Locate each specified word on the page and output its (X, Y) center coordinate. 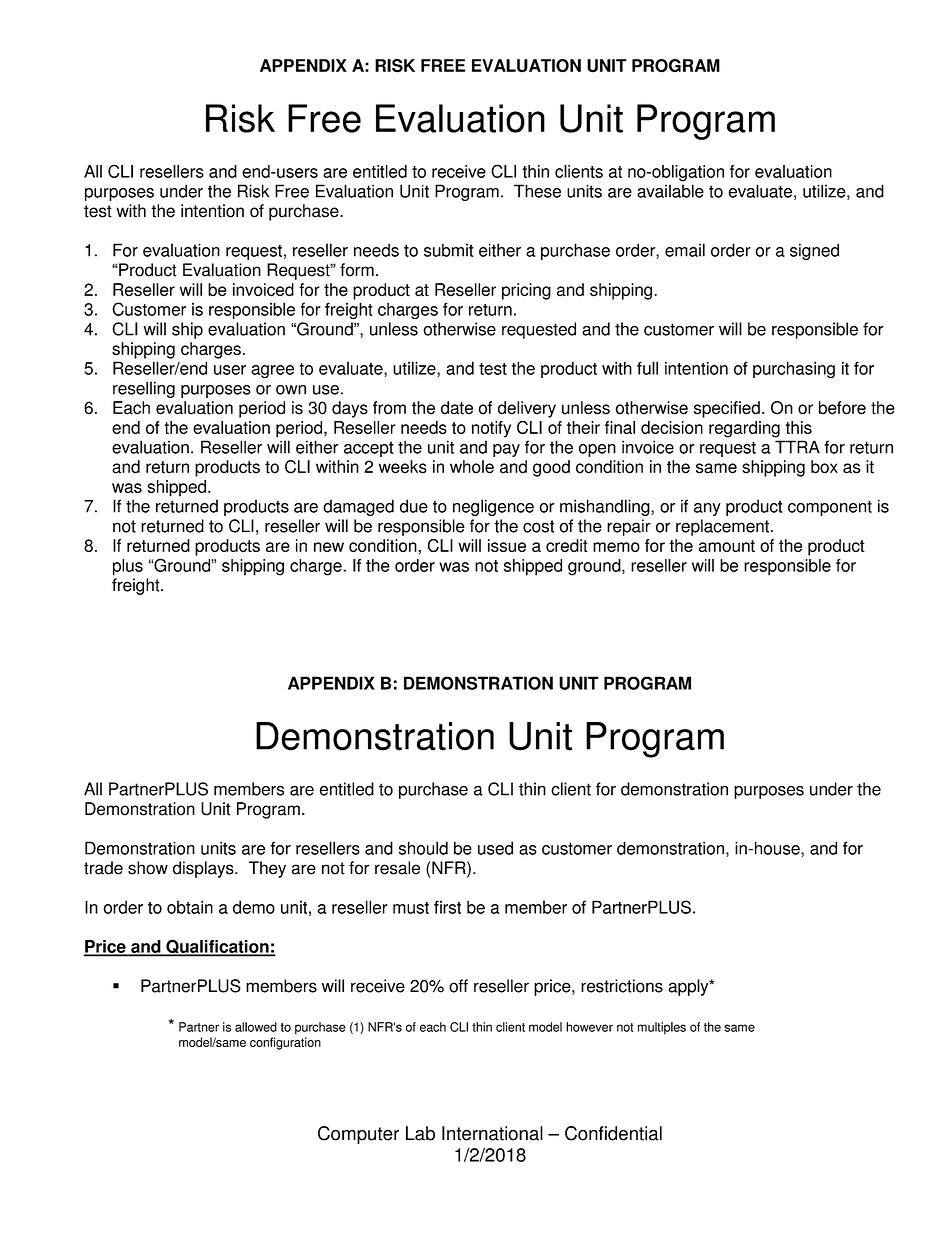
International (492, 1133)
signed (814, 251)
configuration (285, 1043)
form (357, 270)
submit (449, 250)
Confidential (613, 1133)
